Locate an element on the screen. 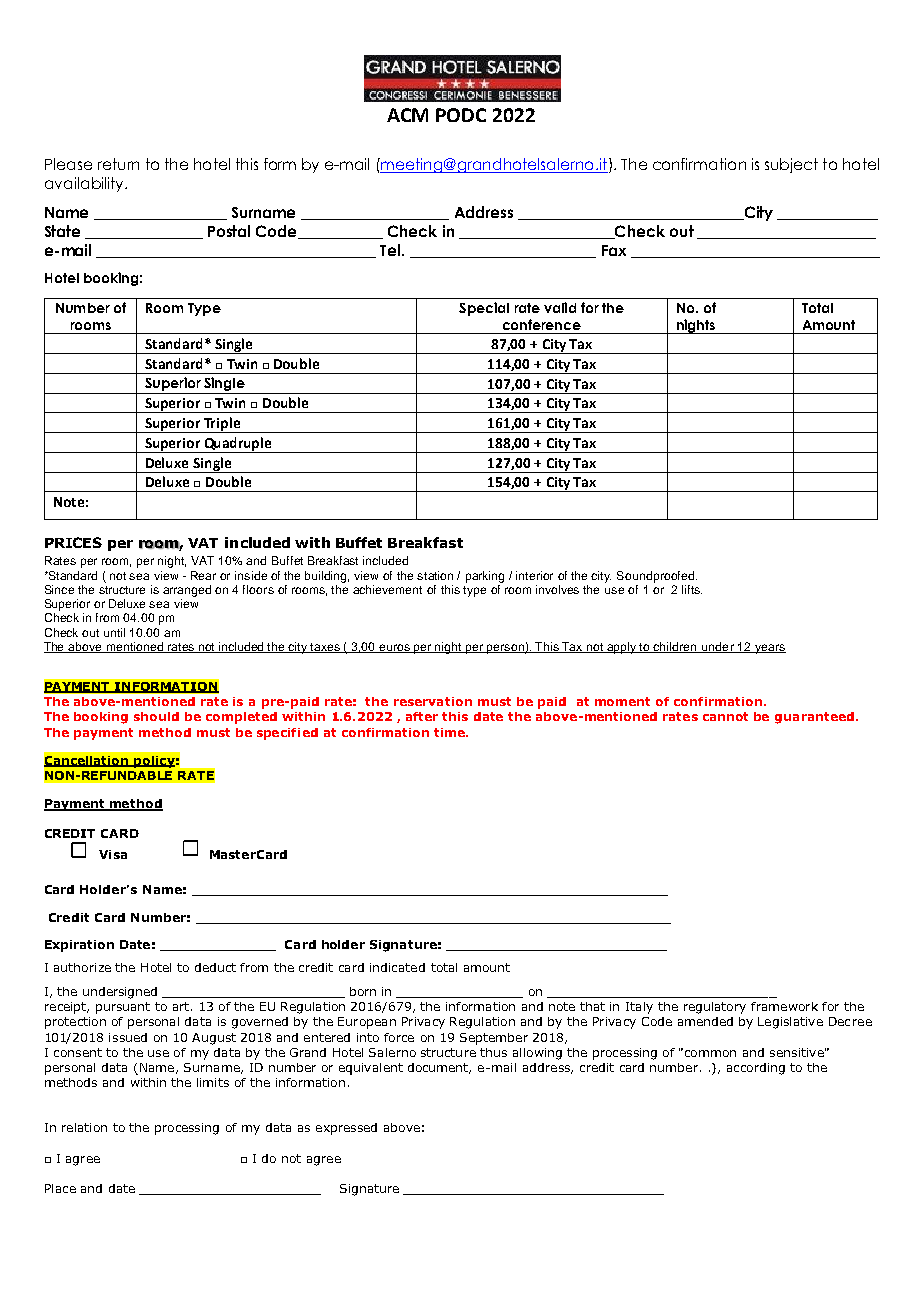 The image size is (924, 1308). Triple is located at coordinates (222, 425).
